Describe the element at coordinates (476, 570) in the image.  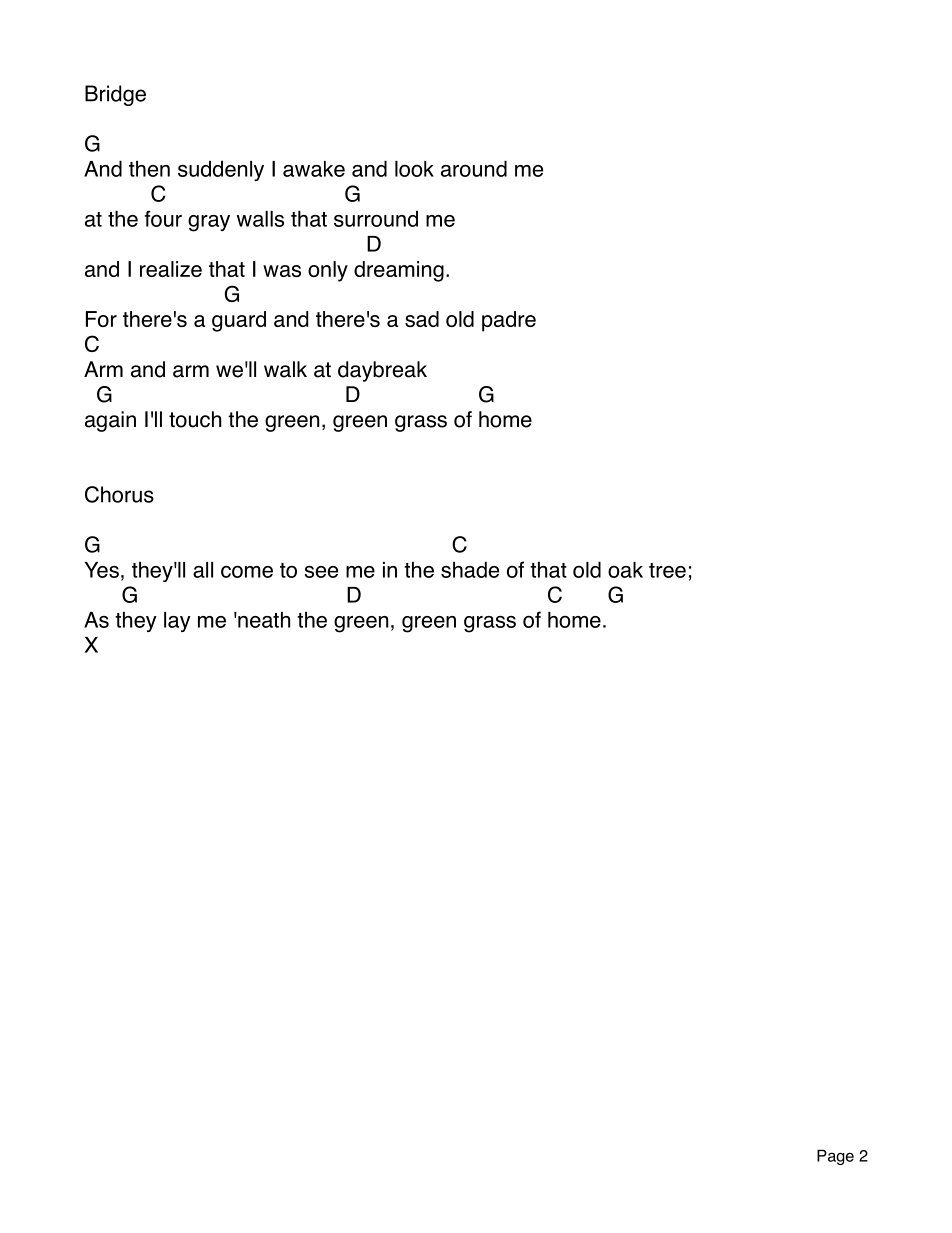
I see `hade` at that location.
